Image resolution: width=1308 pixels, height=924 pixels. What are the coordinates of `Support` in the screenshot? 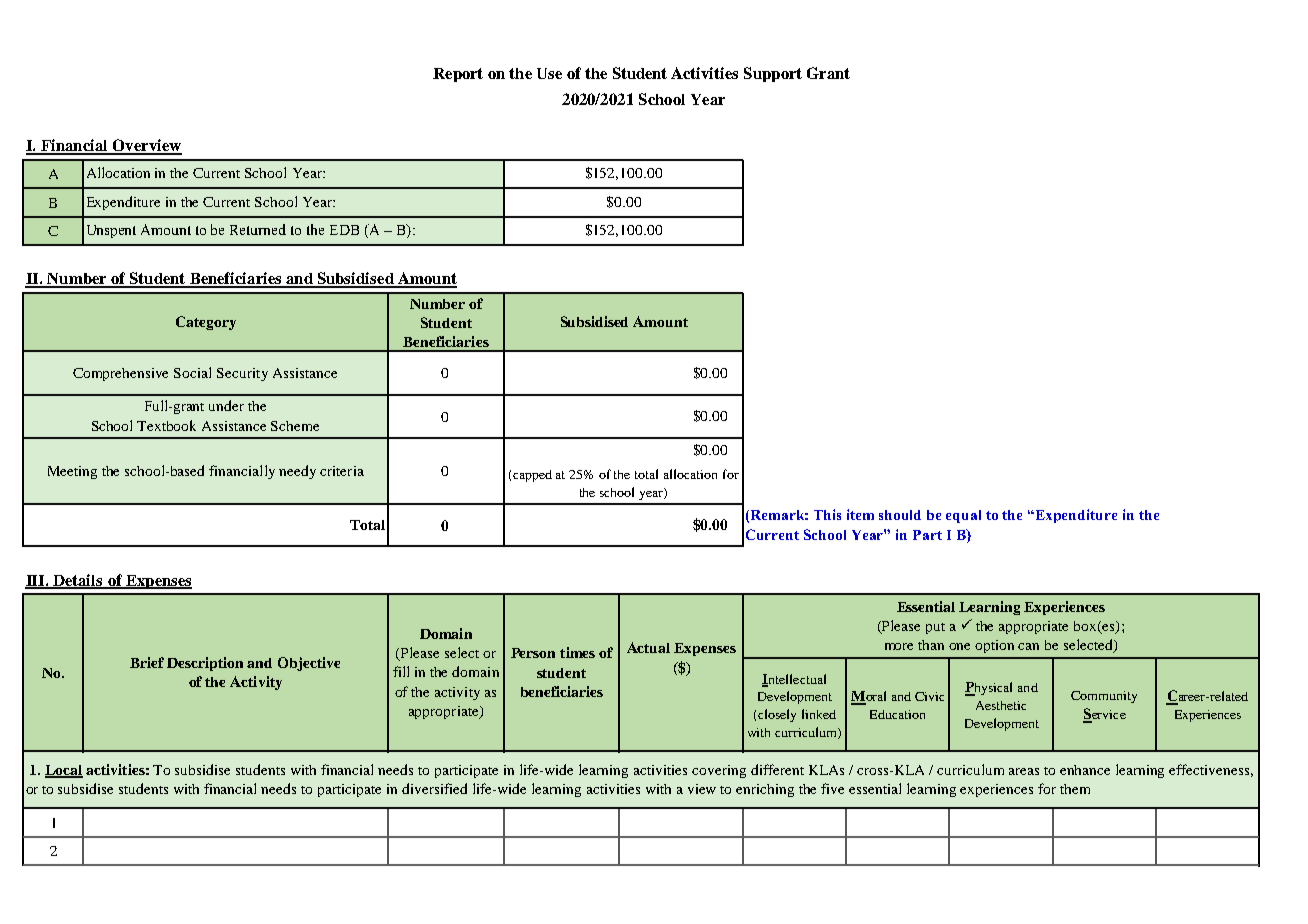 It's located at (773, 74).
